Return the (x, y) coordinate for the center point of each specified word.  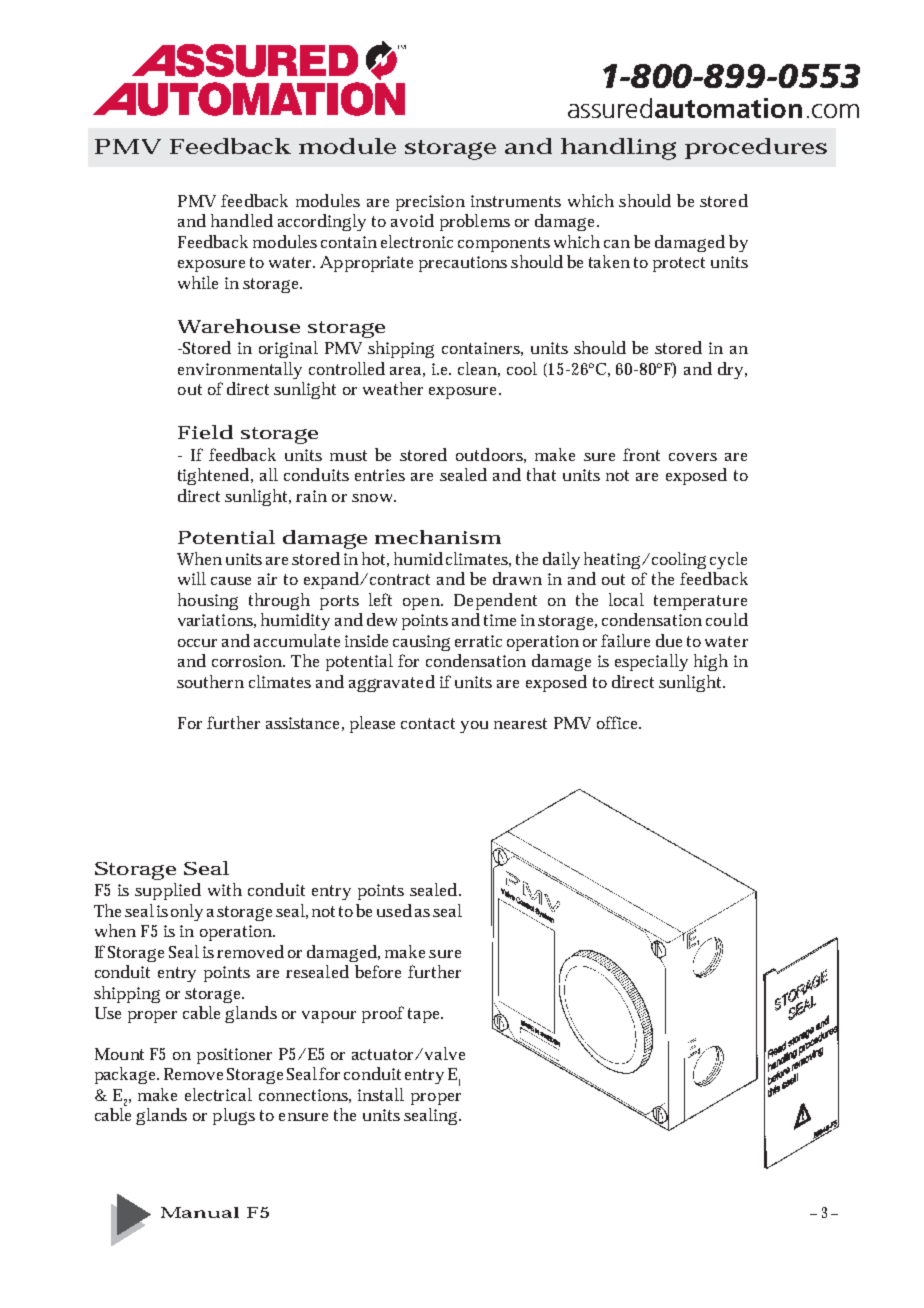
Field (205, 432)
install (381, 1094)
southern (210, 681)
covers (693, 457)
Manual (200, 1212)
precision (430, 203)
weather (393, 388)
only (187, 912)
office (618, 722)
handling (618, 149)
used (394, 910)
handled (242, 220)
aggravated (392, 683)
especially (651, 662)
